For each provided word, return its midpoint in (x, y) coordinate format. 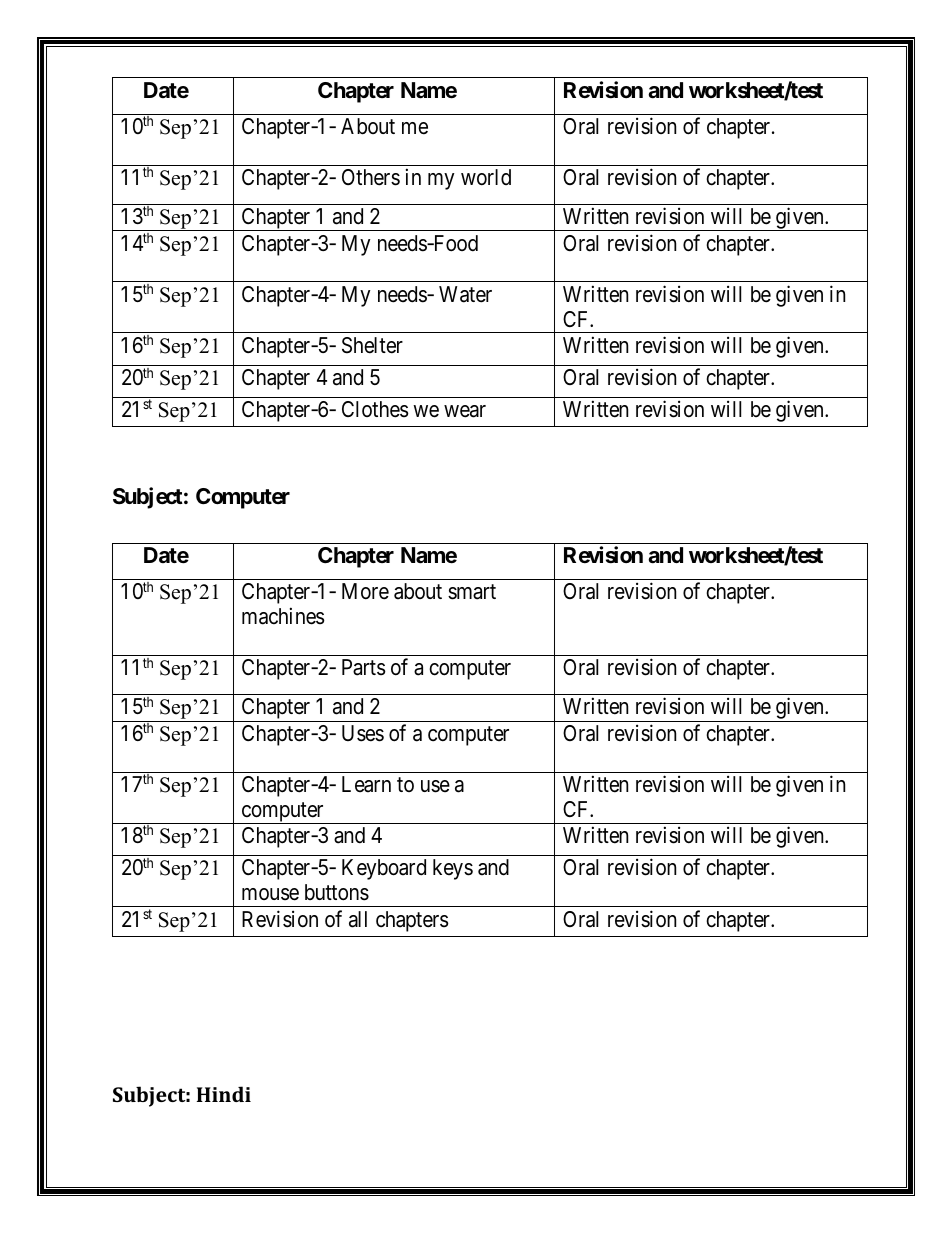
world (486, 177)
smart (472, 592)
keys (453, 869)
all (358, 919)
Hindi (224, 1094)
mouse (270, 894)
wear (465, 411)
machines (283, 616)
